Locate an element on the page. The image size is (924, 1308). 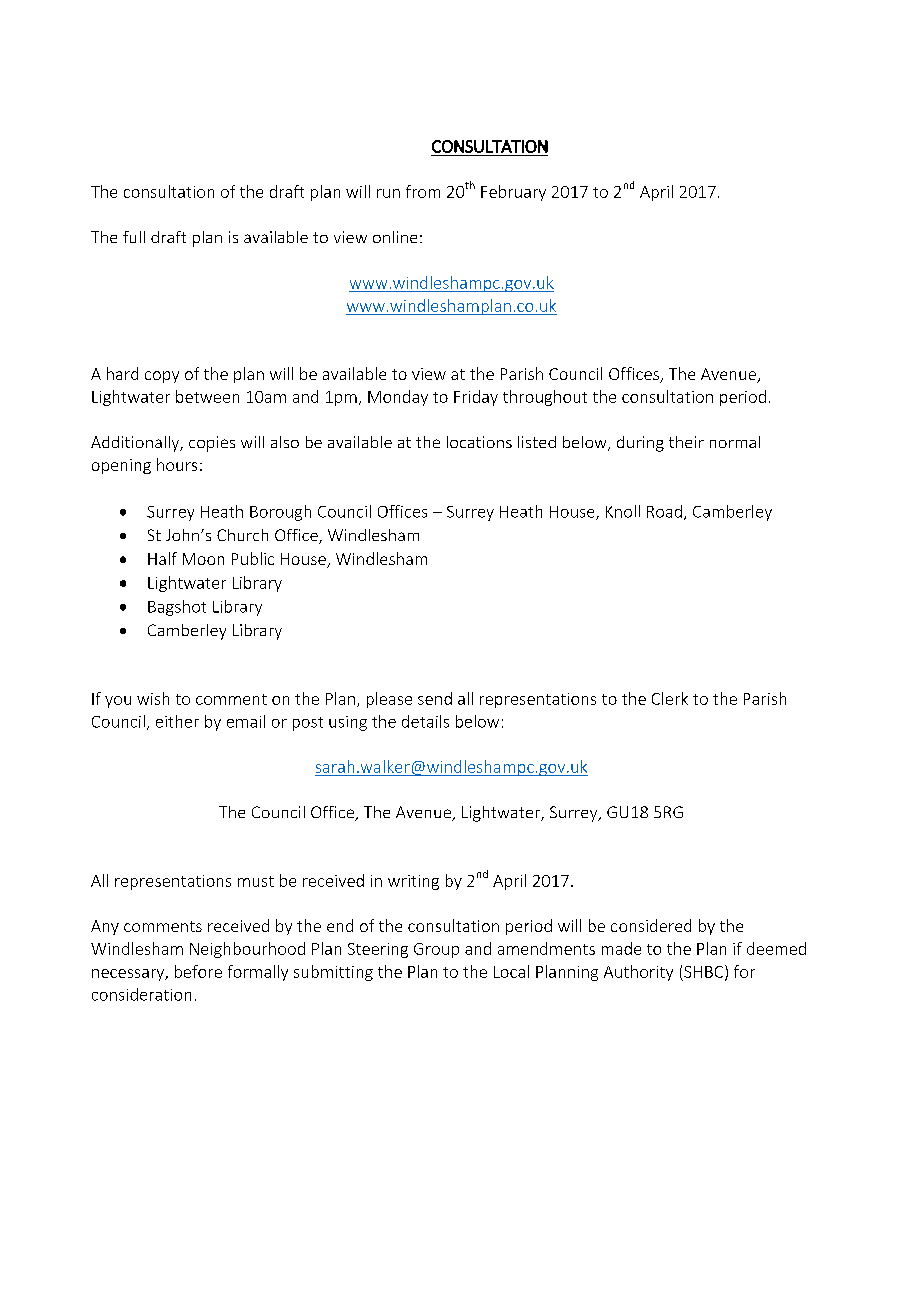
either is located at coordinates (177, 721).
